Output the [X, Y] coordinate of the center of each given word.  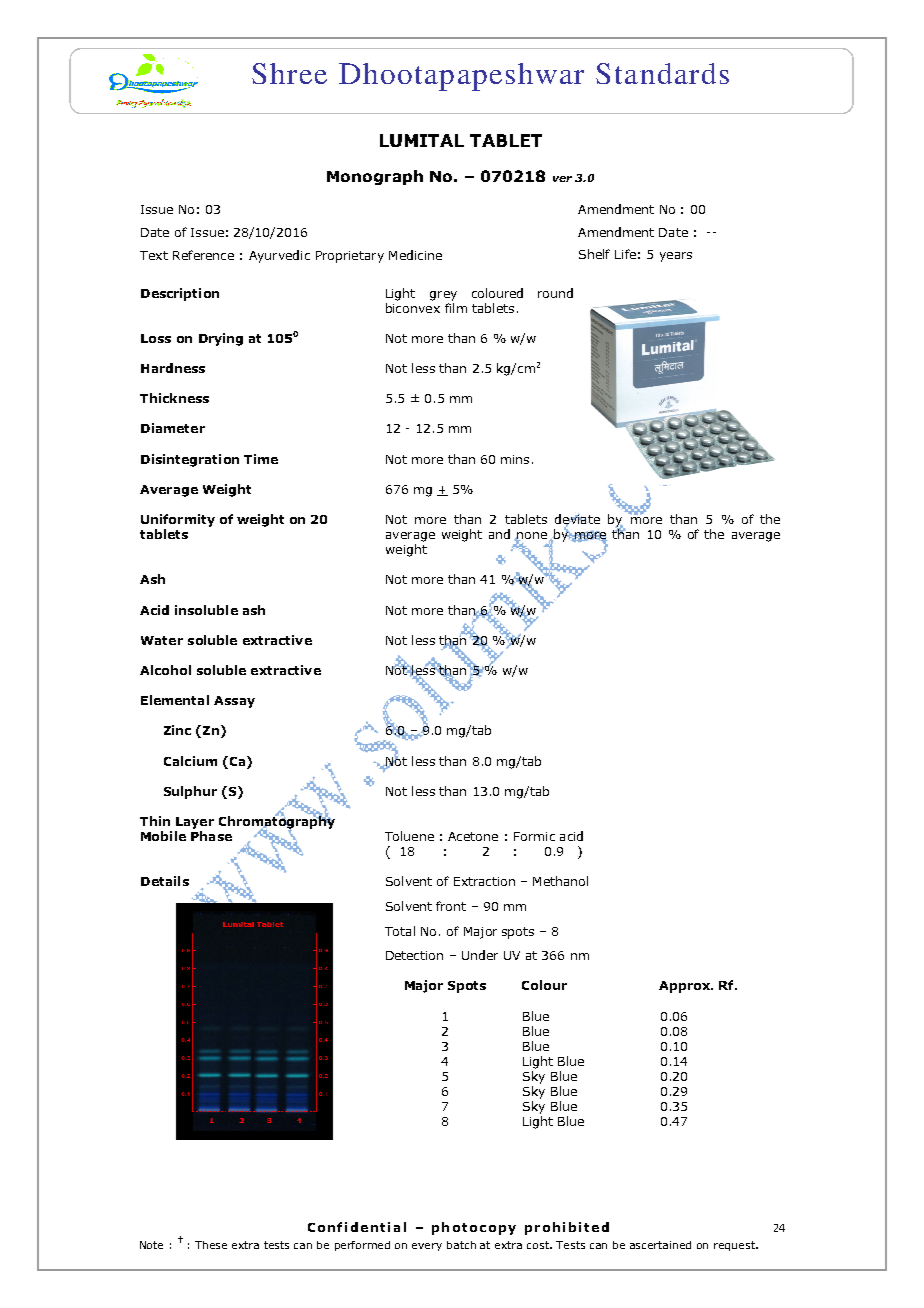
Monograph [375, 177]
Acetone [473, 836]
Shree [289, 73]
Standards [662, 73]
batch [461, 1245]
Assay [234, 702]
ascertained [660, 1245]
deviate [577, 520]
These [211, 1245]
